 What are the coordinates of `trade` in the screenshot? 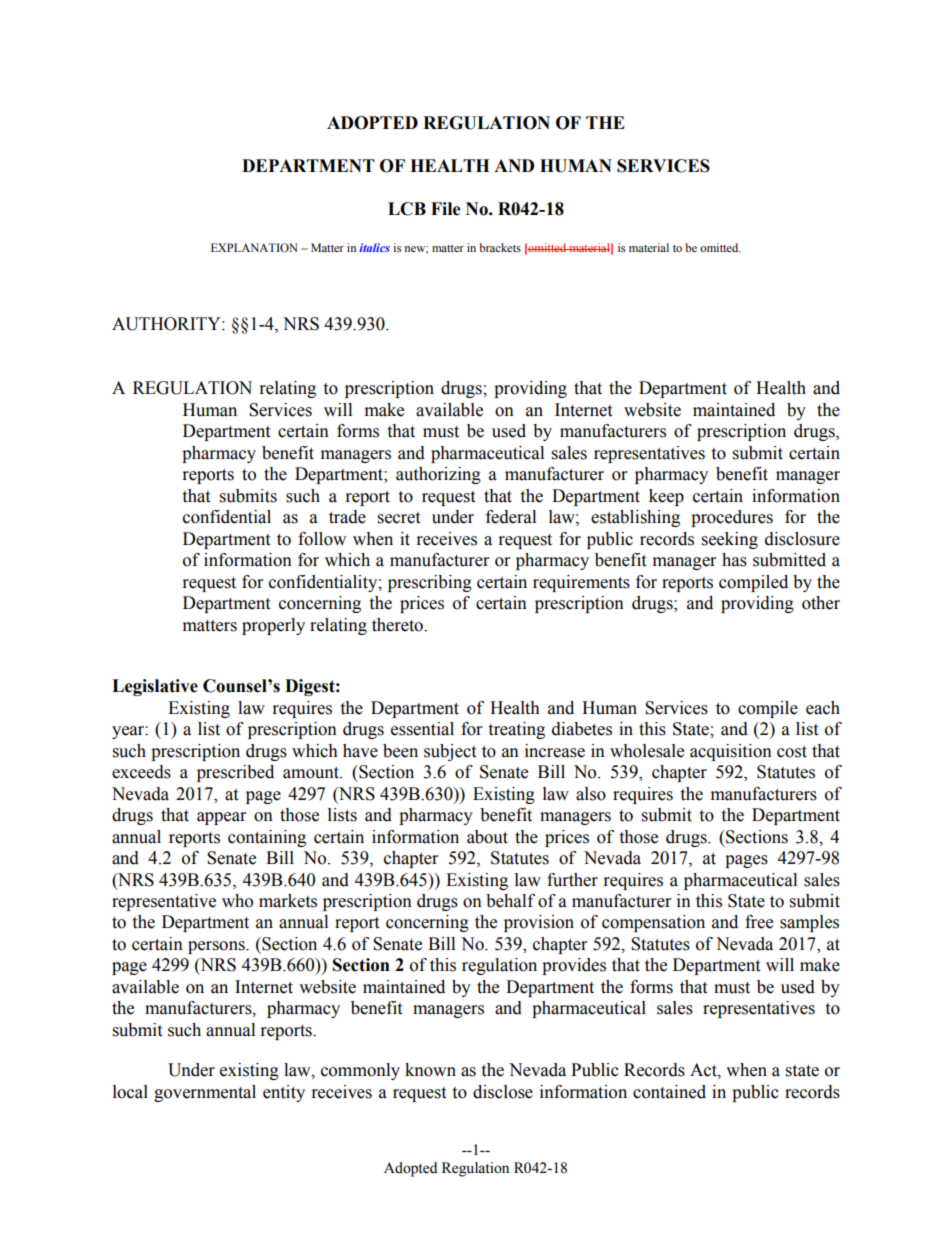 It's located at (347, 517).
